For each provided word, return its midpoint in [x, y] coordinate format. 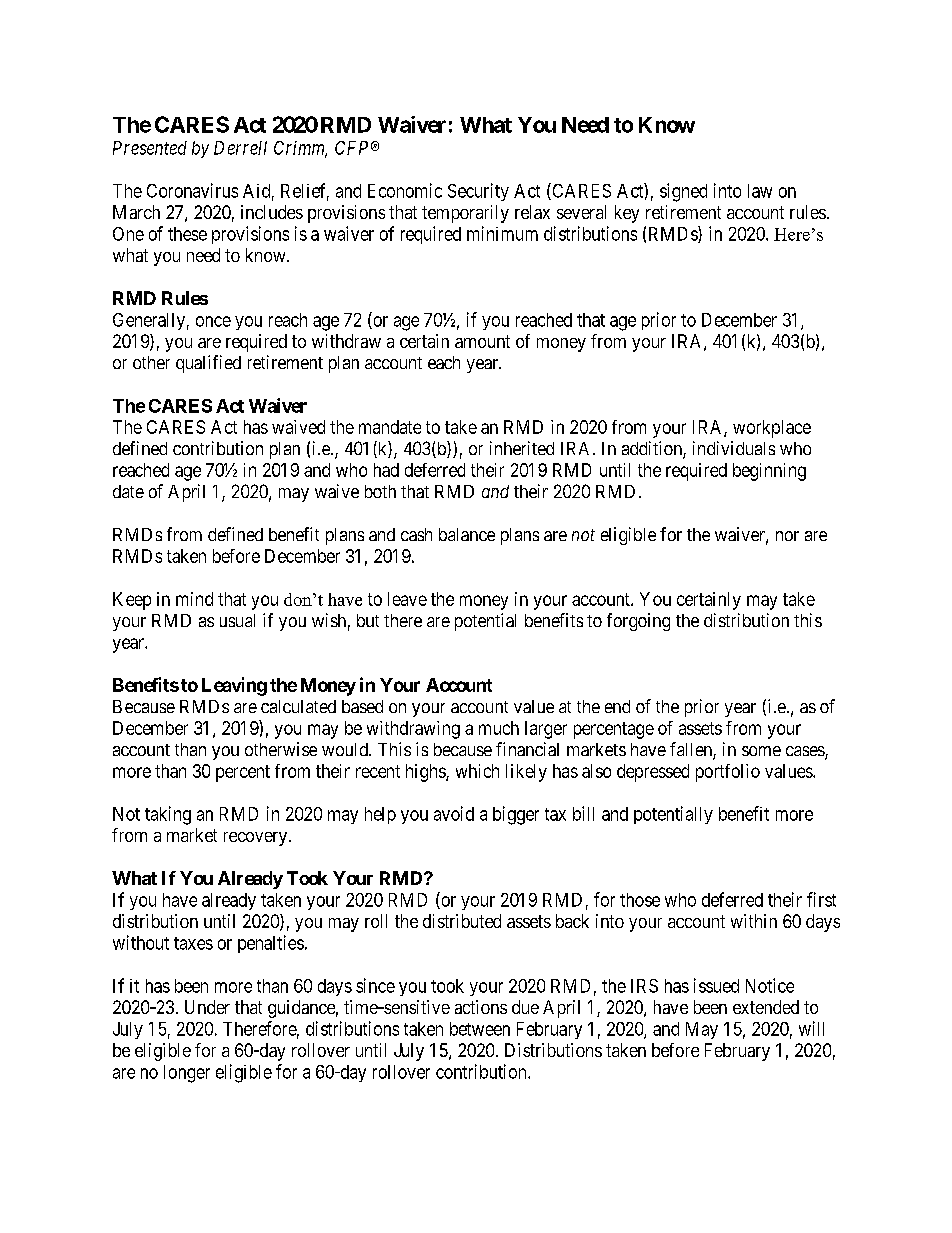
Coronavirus [192, 190]
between [480, 1029]
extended [766, 1007]
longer [187, 1074]
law [760, 191]
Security [478, 192]
